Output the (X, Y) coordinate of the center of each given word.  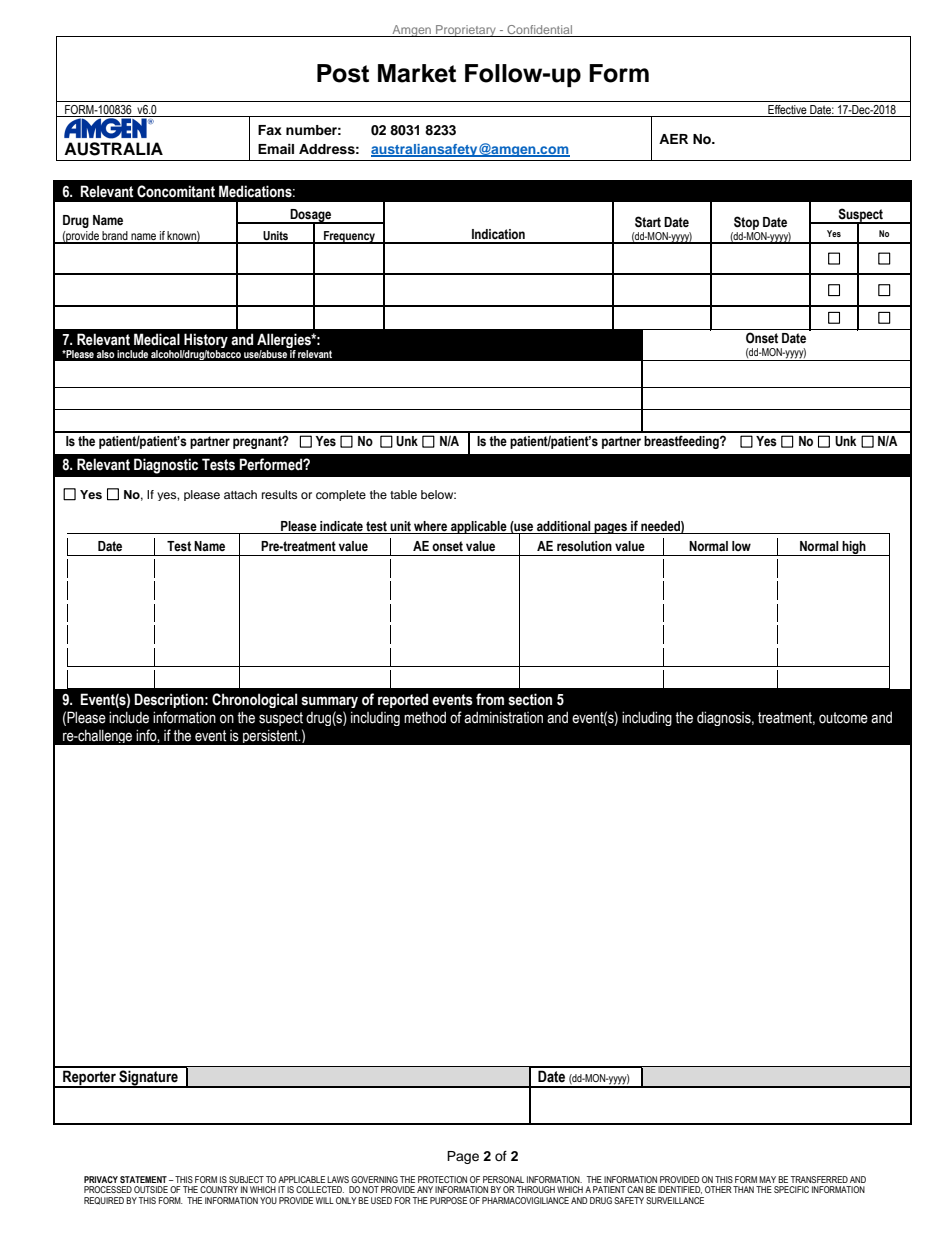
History (205, 342)
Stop (746, 223)
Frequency (349, 237)
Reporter (89, 1079)
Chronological (254, 700)
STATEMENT (143, 1179)
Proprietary (466, 31)
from (490, 699)
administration (503, 718)
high (854, 548)
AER (673, 139)
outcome (843, 718)
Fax (270, 130)
